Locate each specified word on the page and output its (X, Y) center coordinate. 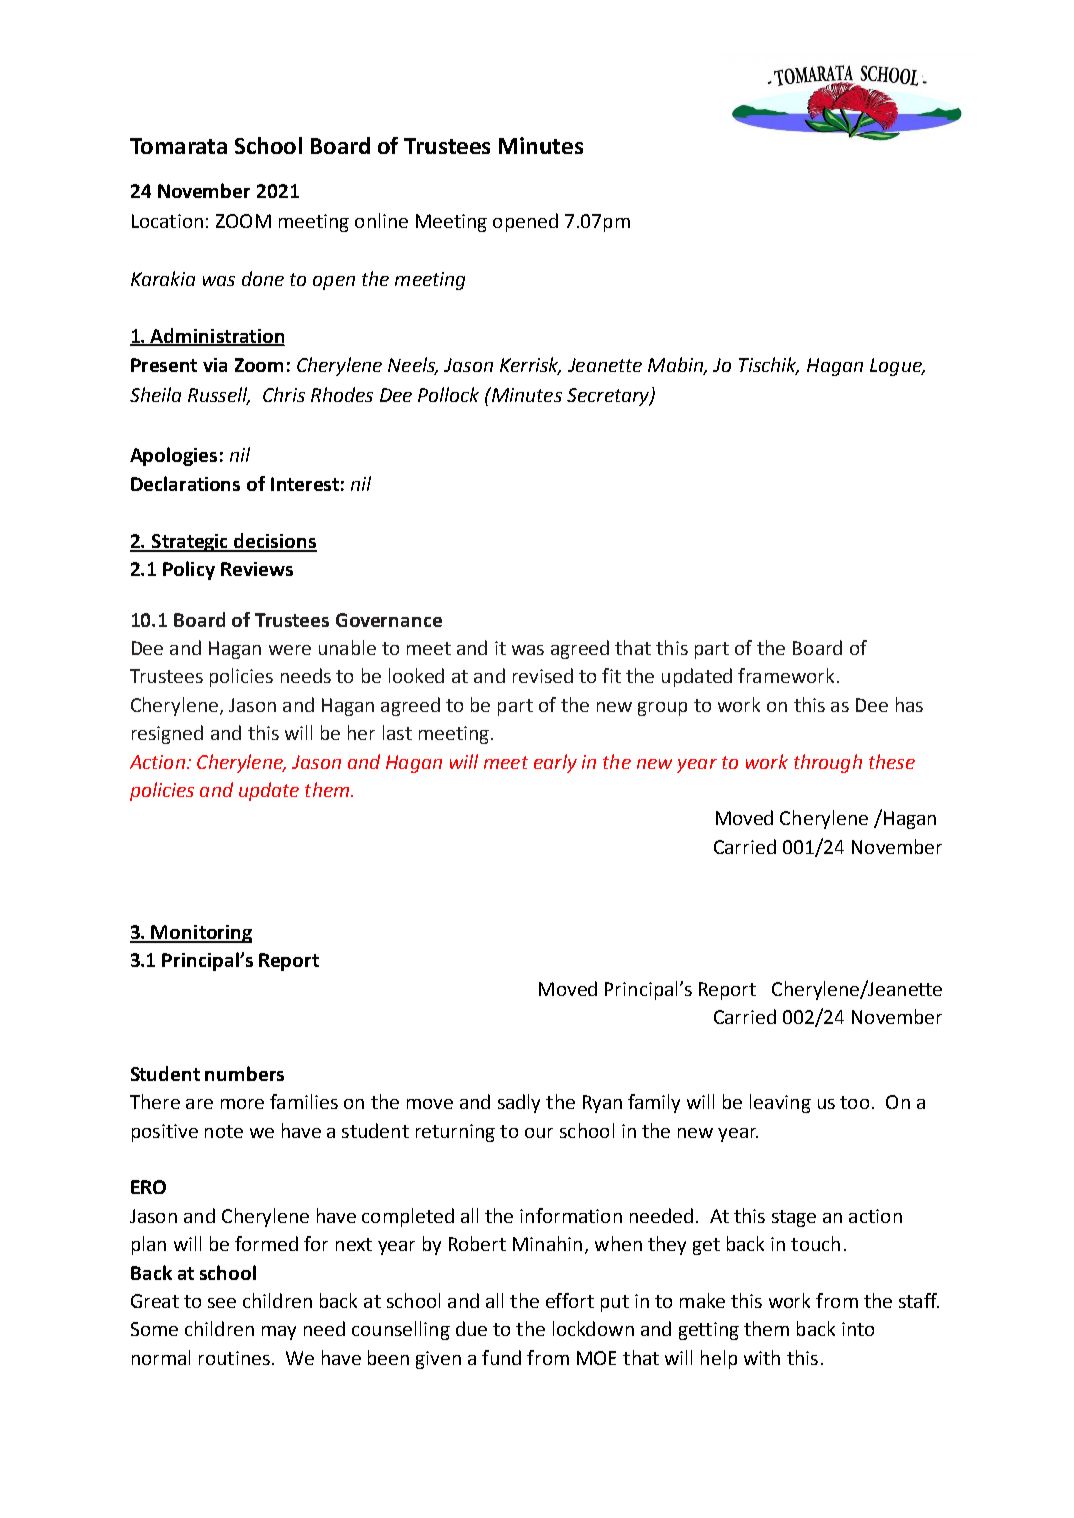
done (263, 278)
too (854, 1102)
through (828, 763)
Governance (389, 620)
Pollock (448, 394)
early (555, 763)
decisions (275, 542)
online (381, 220)
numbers (244, 1073)
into (858, 1329)
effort (570, 1300)
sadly (519, 1103)
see (222, 1303)
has (909, 704)
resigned (167, 734)
